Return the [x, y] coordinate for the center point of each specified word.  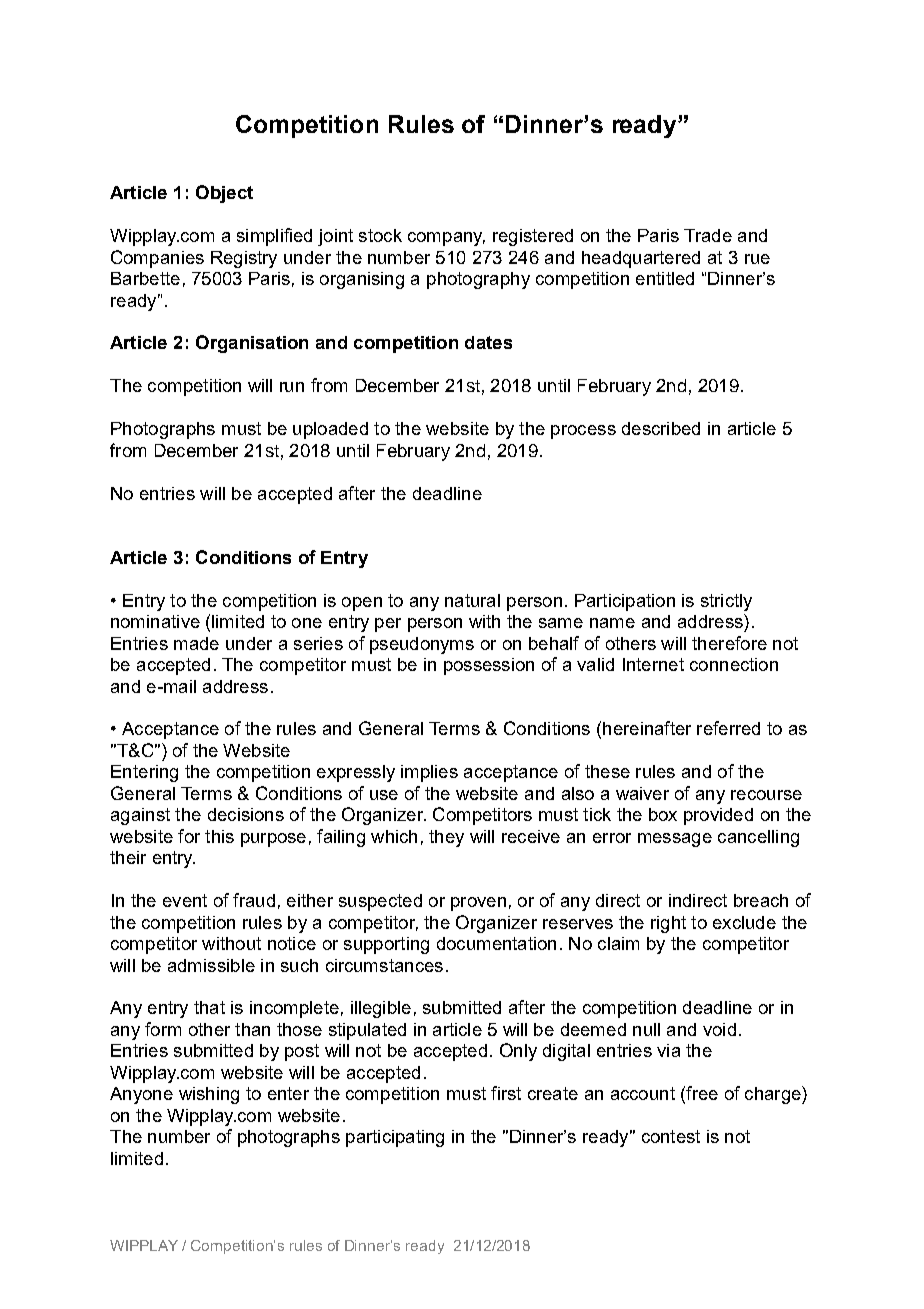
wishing [209, 1095]
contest [671, 1136]
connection [734, 664]
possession [489, 666]
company [446, 239]
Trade [708, 235]
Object [224, 194]
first [506, 1093]
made [196, 643]
